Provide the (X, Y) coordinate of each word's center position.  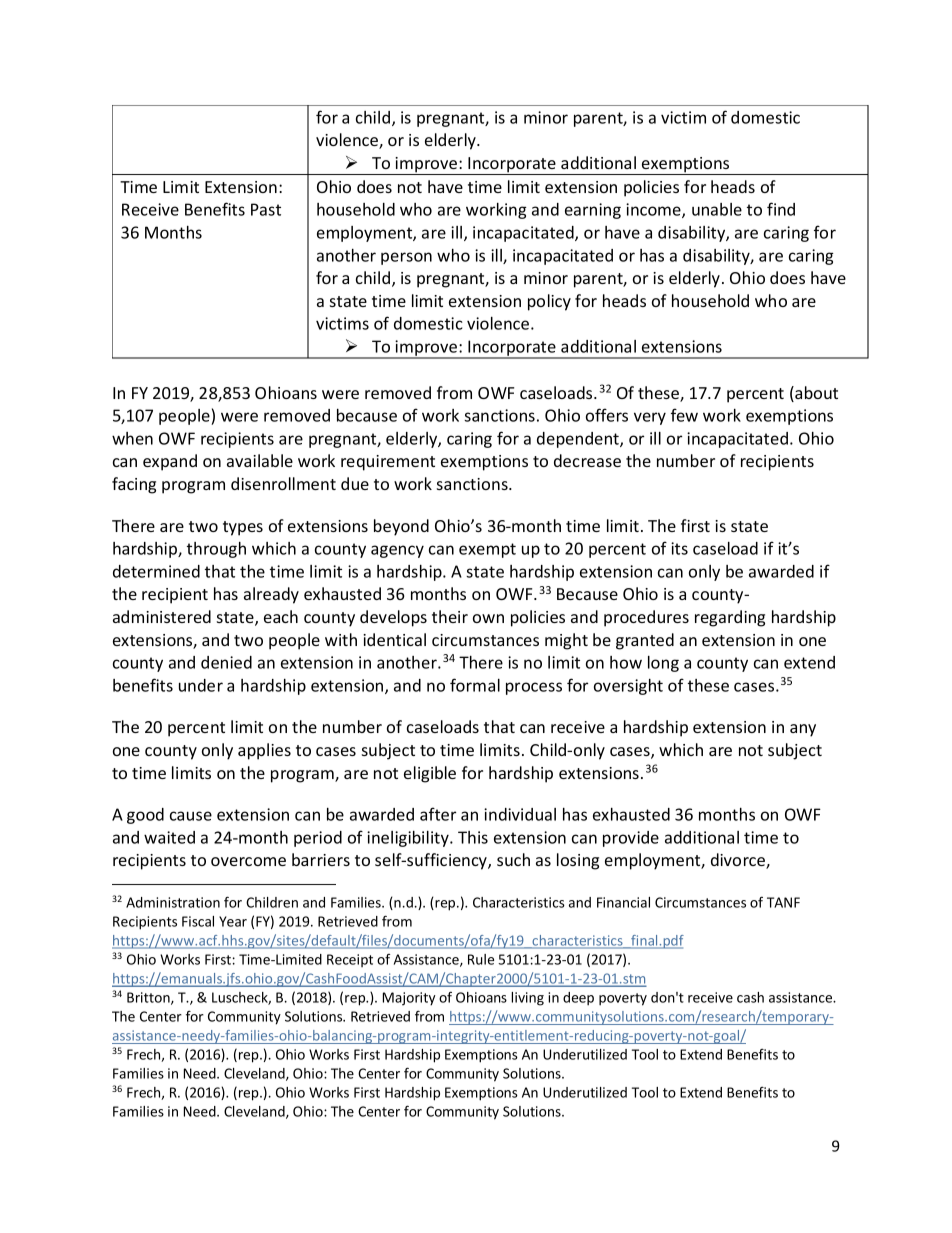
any (803, 730)
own (488, 618)
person (406, 258)
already (271, 595)
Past (266, 209)
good (145, 816)
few (684, 415)
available (260, 460)
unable (717, 209)
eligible (430, 774)
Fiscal (198, 921)
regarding (730, 618)
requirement (388, 463)
